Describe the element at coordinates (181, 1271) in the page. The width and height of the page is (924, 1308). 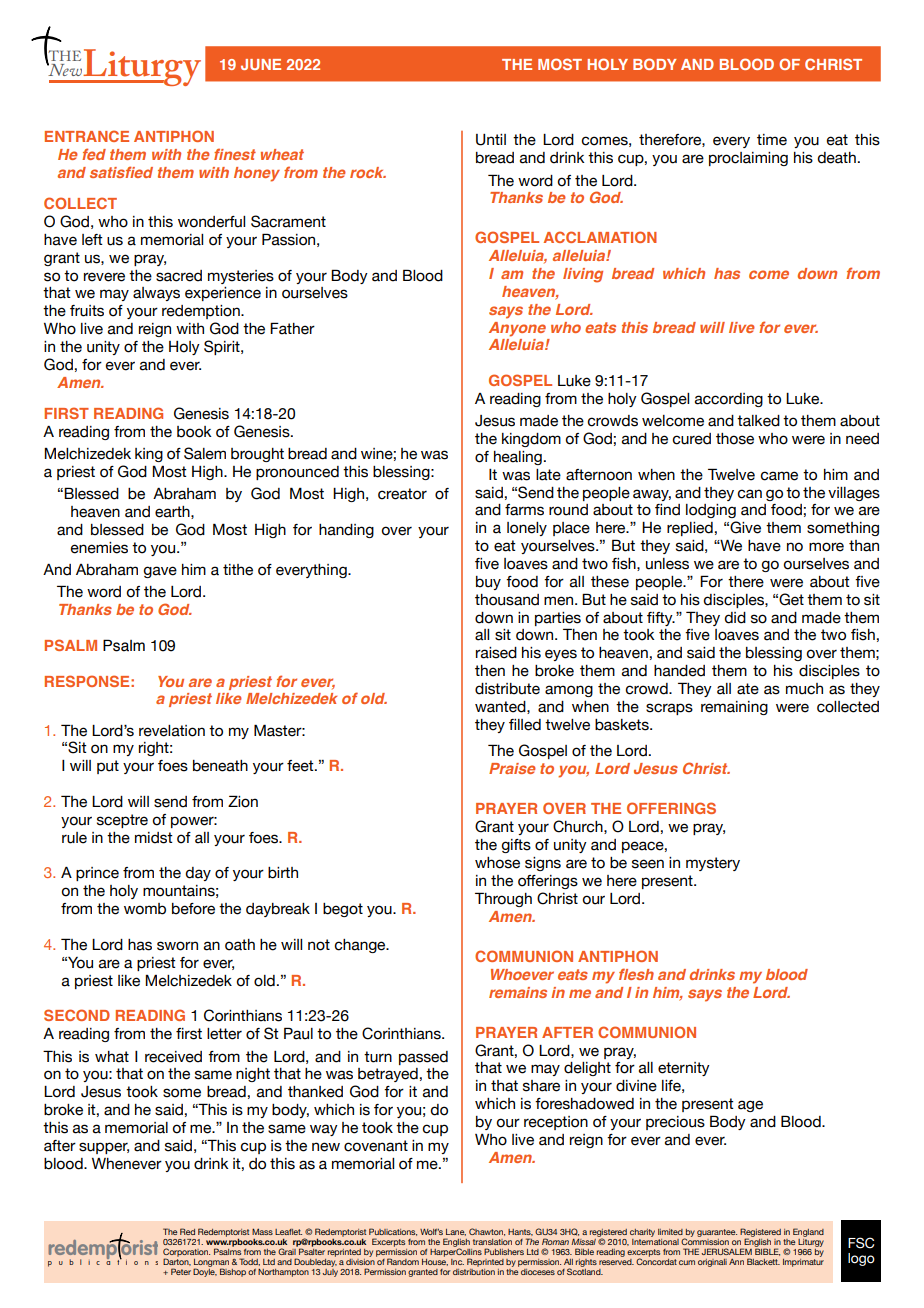
I see `Peter` at that location.
